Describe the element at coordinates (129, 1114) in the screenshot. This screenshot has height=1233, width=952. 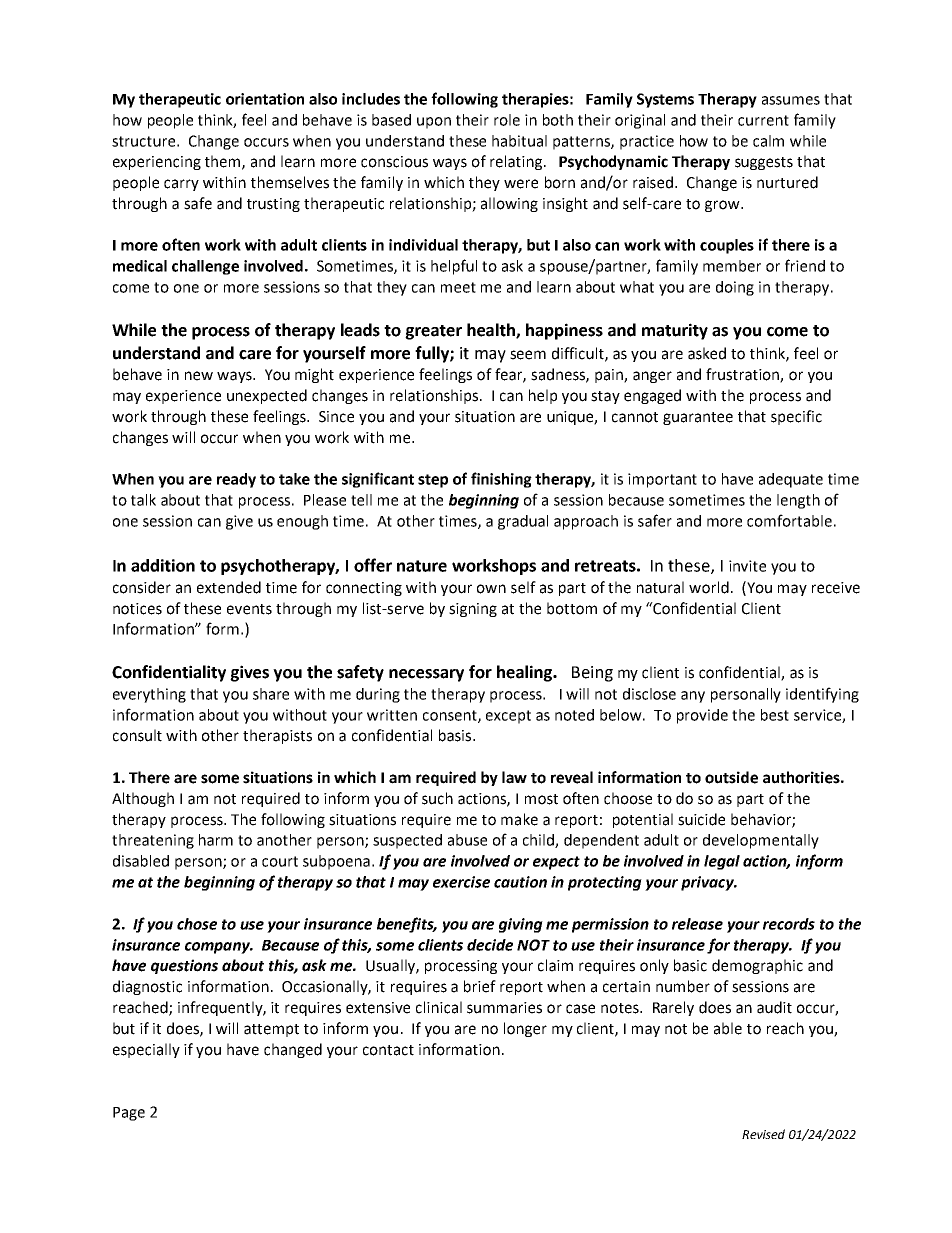
I see `Page` at that location.
